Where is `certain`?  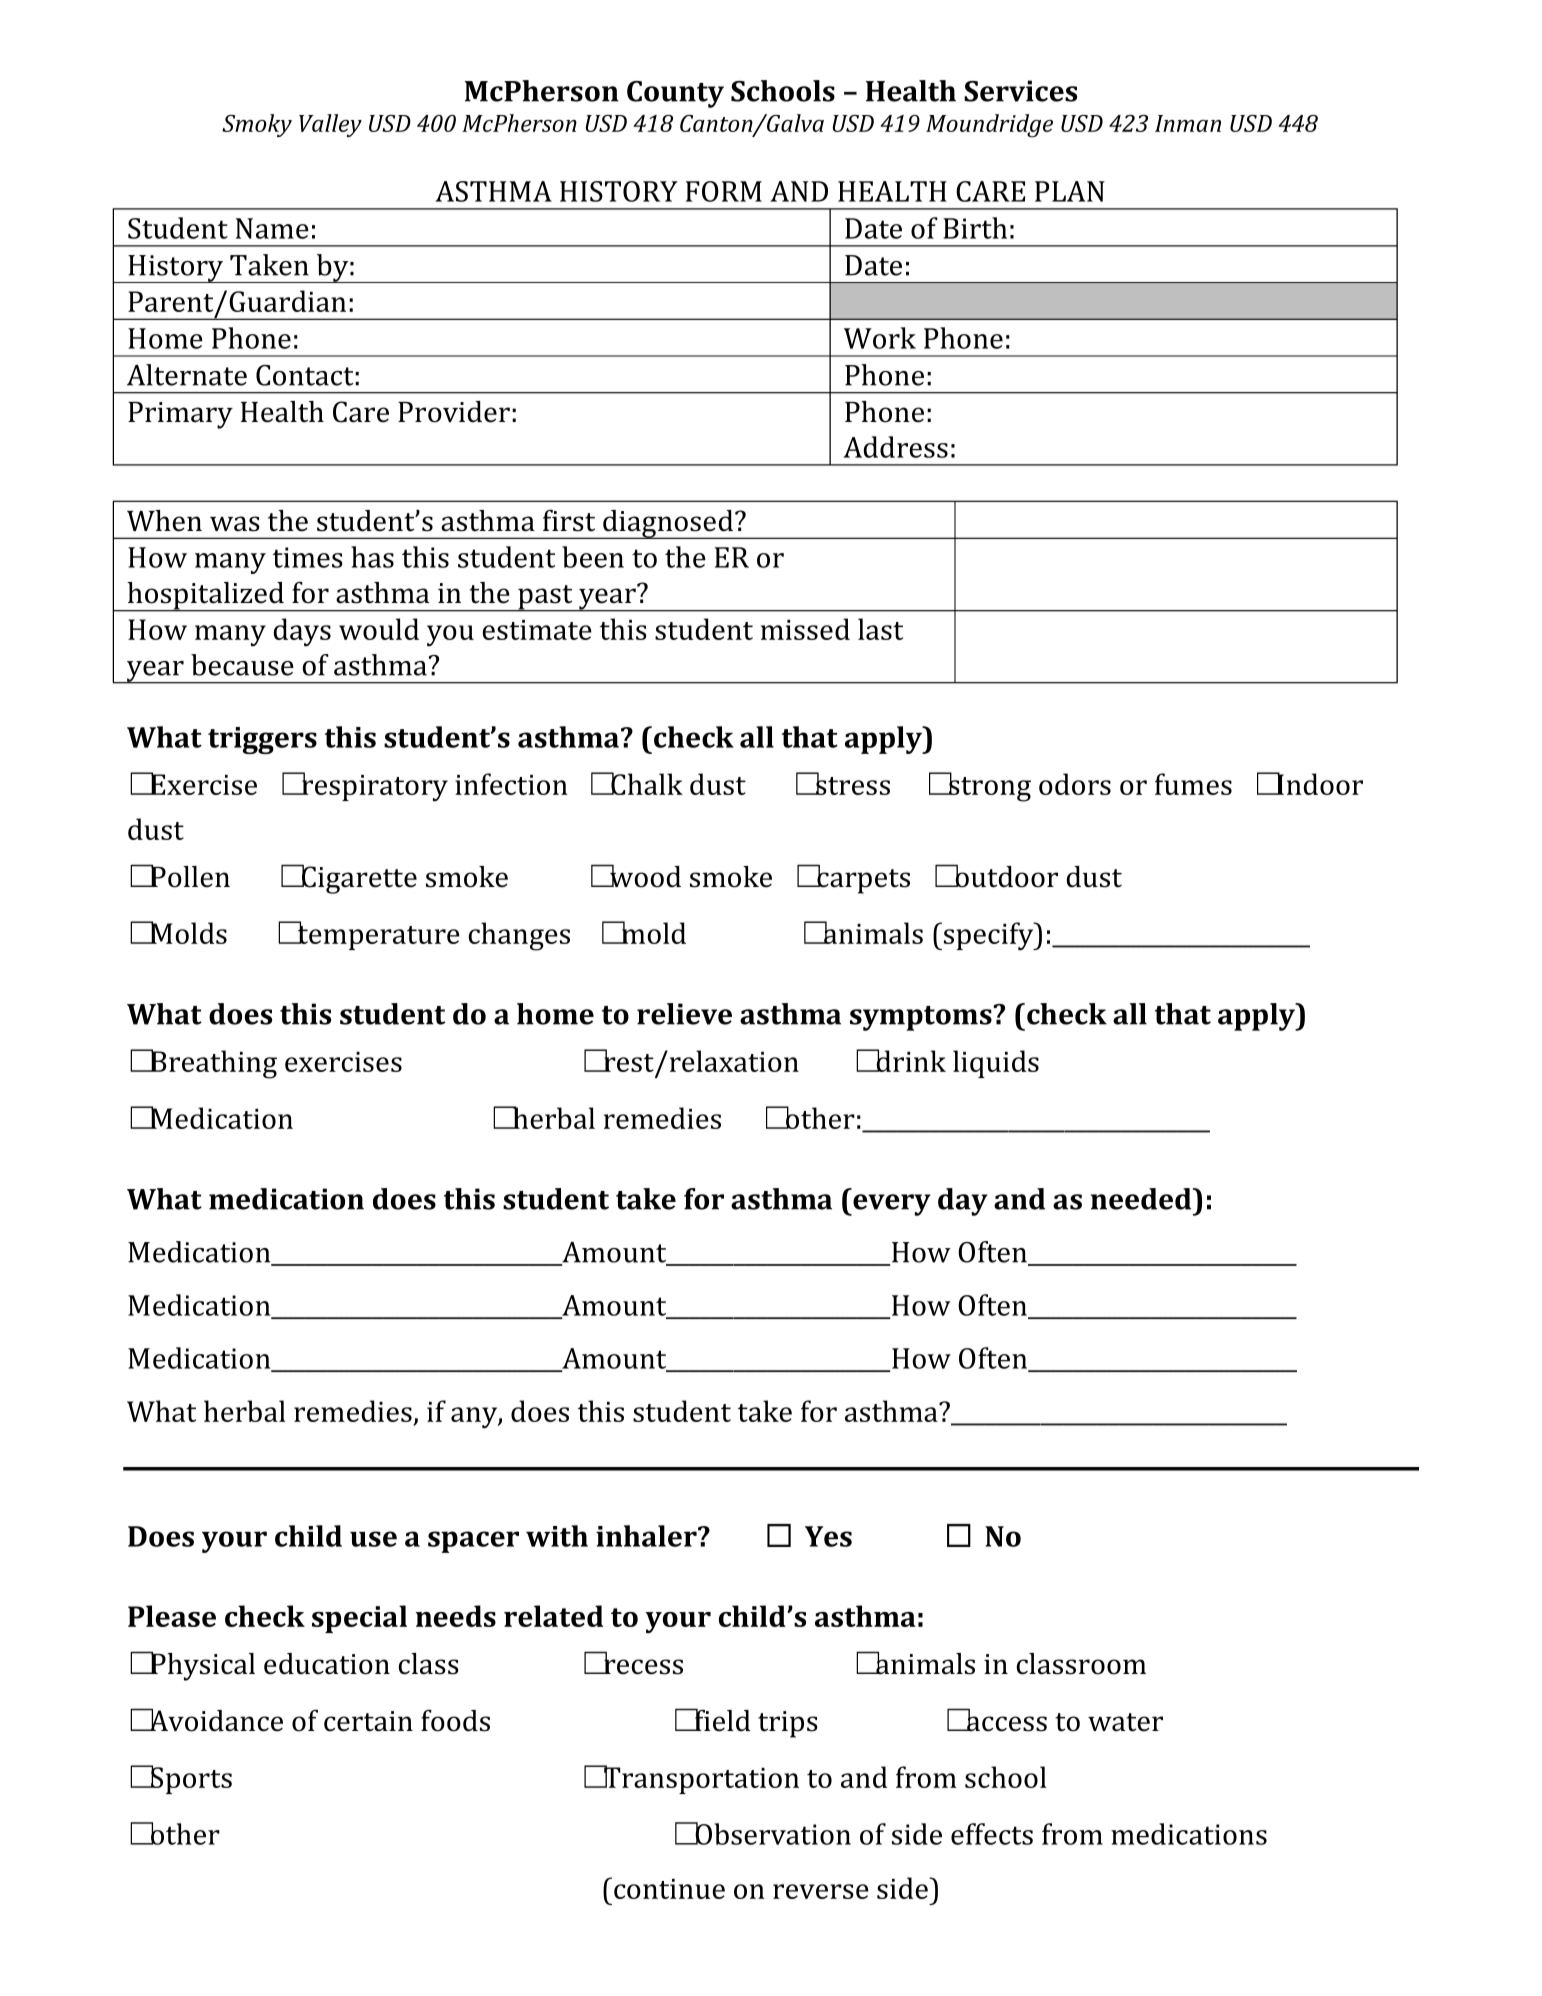
certain is located at coordinates (368, 1721).
